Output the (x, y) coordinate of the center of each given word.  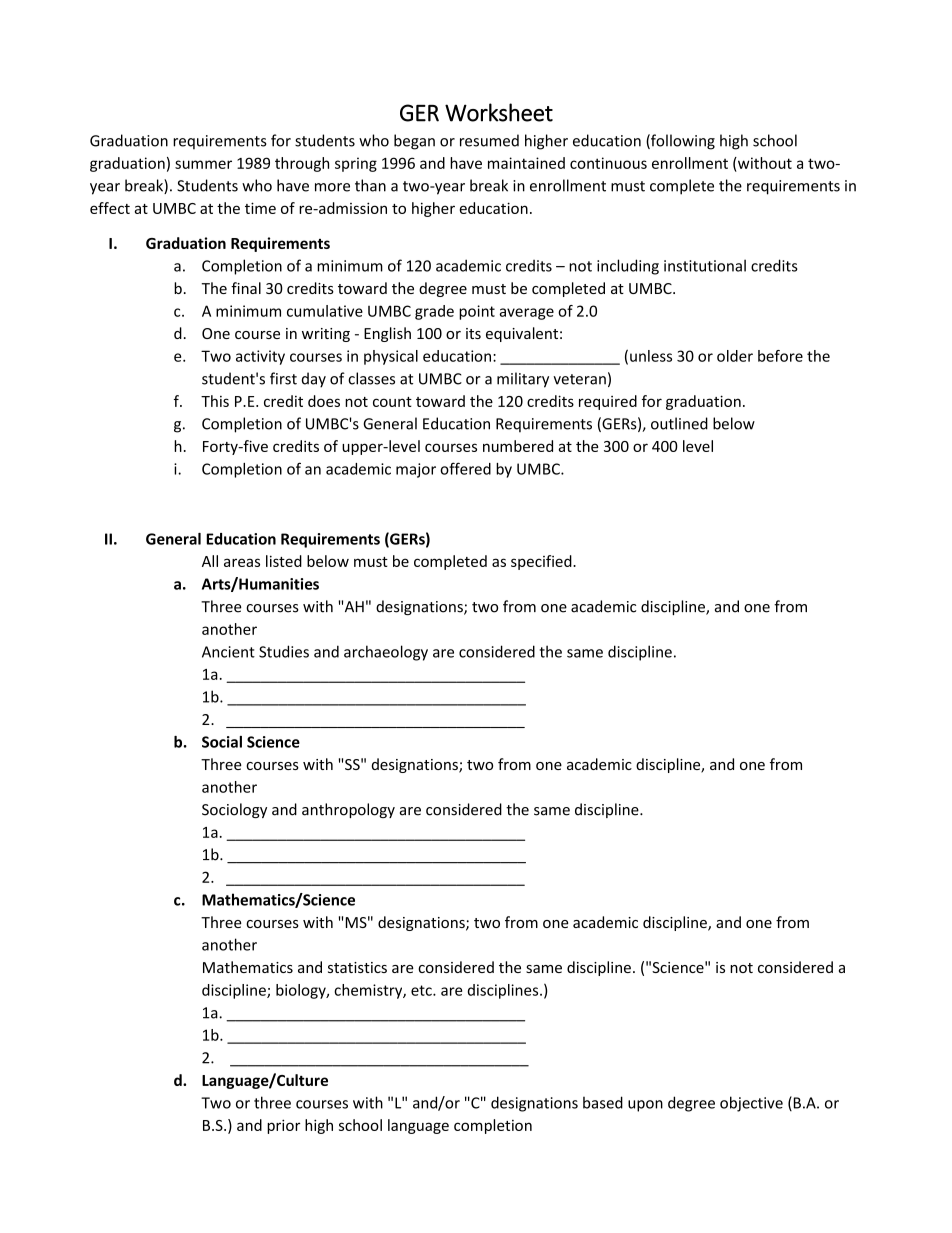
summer (203, 164)
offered (465, 468)
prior (283, 1126)
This (215, 401)
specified (542, 562)
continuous (608, 163)
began (414, 142)
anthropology (348, 810)
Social (222, 742)
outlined (679, 423)
